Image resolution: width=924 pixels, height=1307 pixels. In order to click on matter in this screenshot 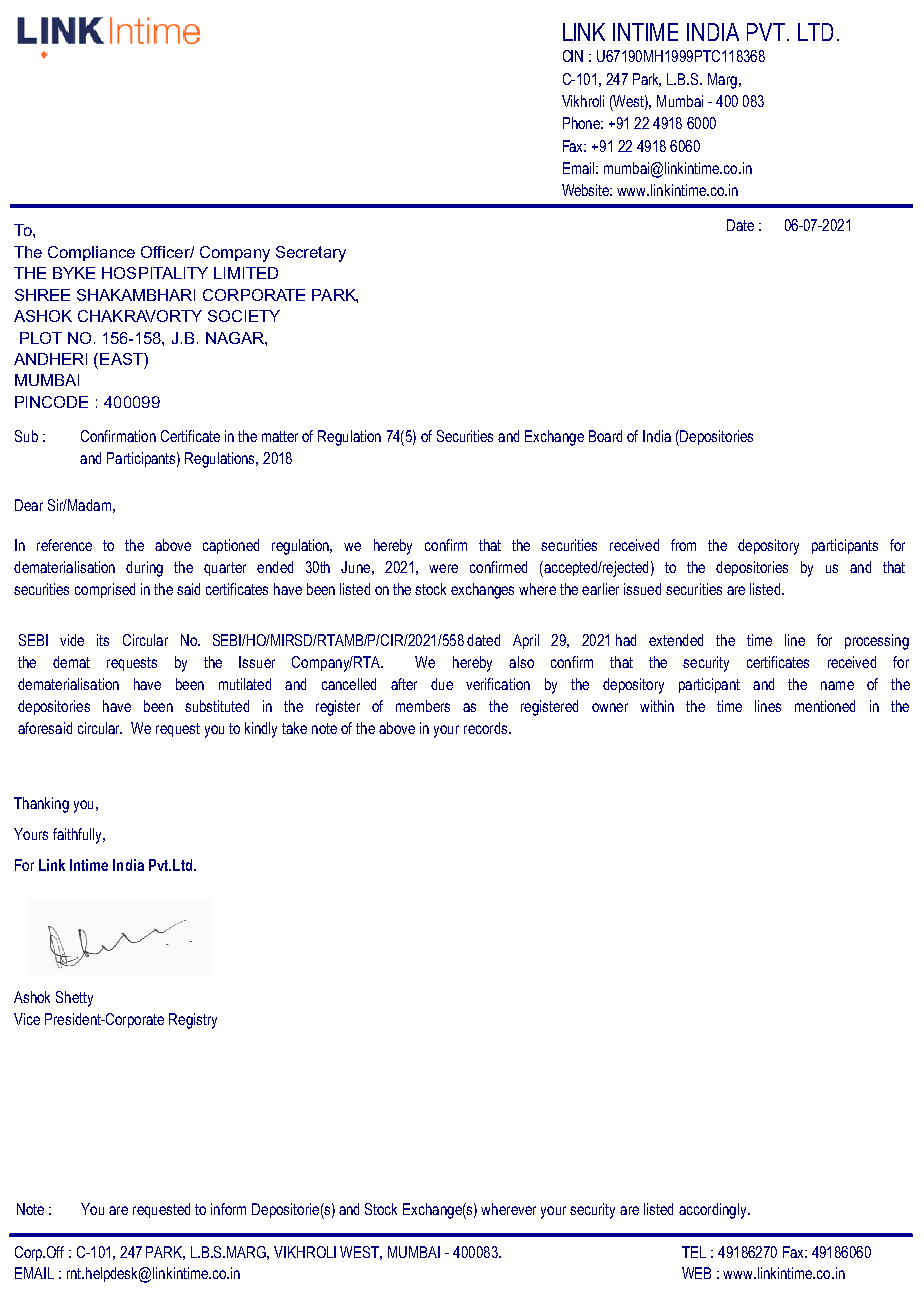, I will do `click(280, 436)`.
